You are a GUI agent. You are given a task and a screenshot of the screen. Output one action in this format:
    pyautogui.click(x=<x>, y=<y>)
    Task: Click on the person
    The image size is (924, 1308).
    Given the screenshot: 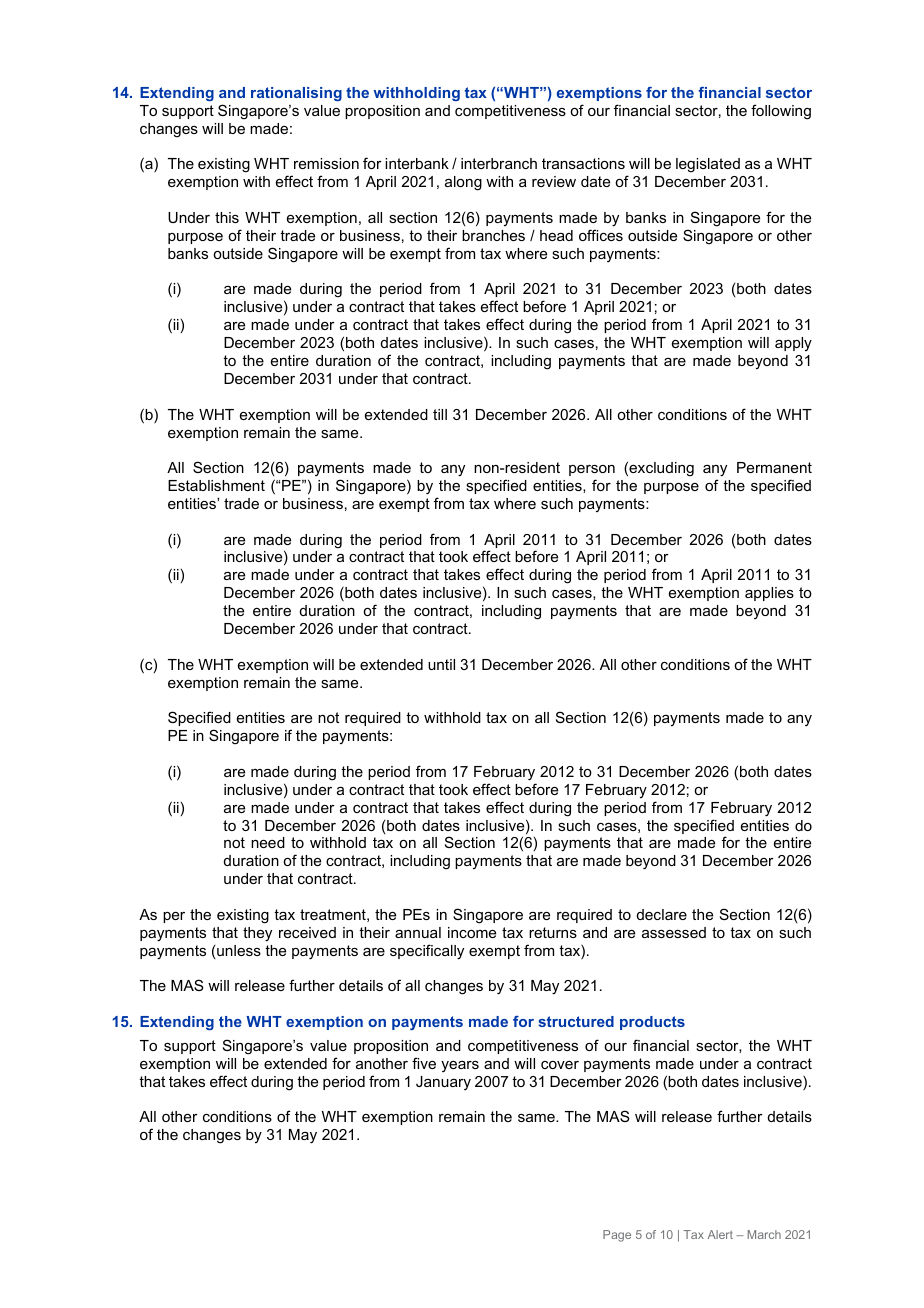 What is the action you would take?
    pyautogui.click(x=592, y=470)
